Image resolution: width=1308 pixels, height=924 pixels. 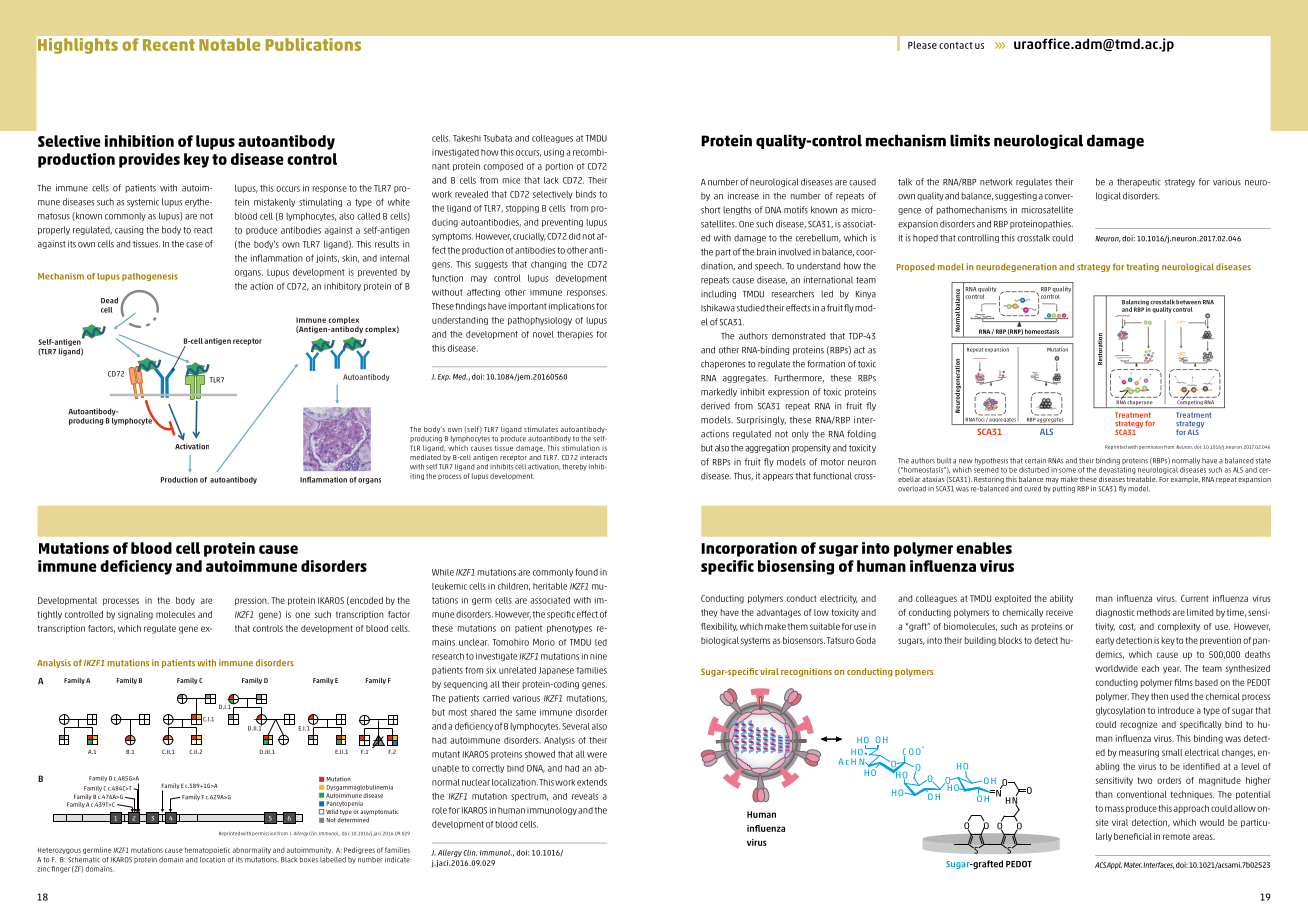 I want to click on Recent, so click(x=169, y=45).
